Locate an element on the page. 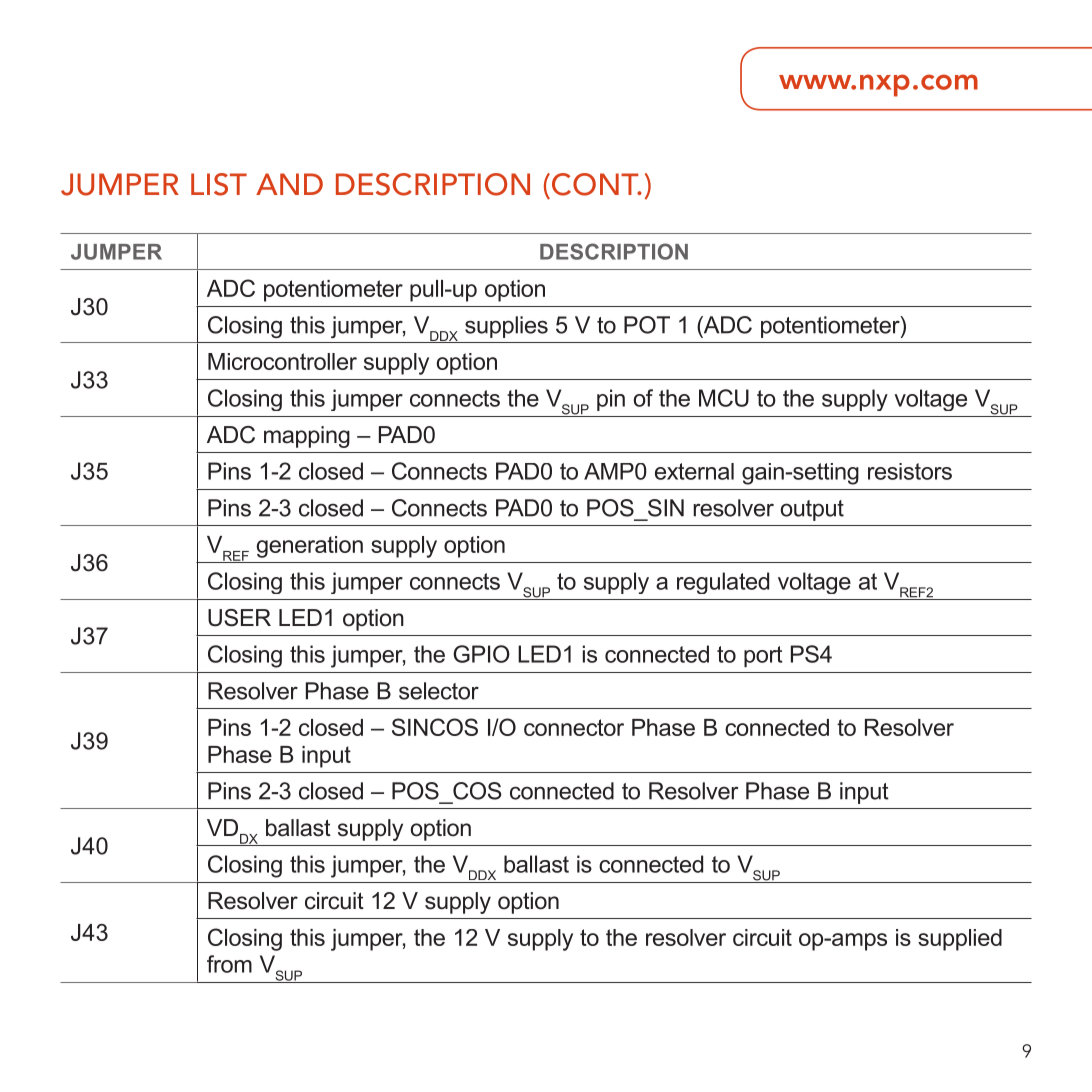 The height and width of the page is (1092, 1092). MCU is located at coordinates (724, 398).
